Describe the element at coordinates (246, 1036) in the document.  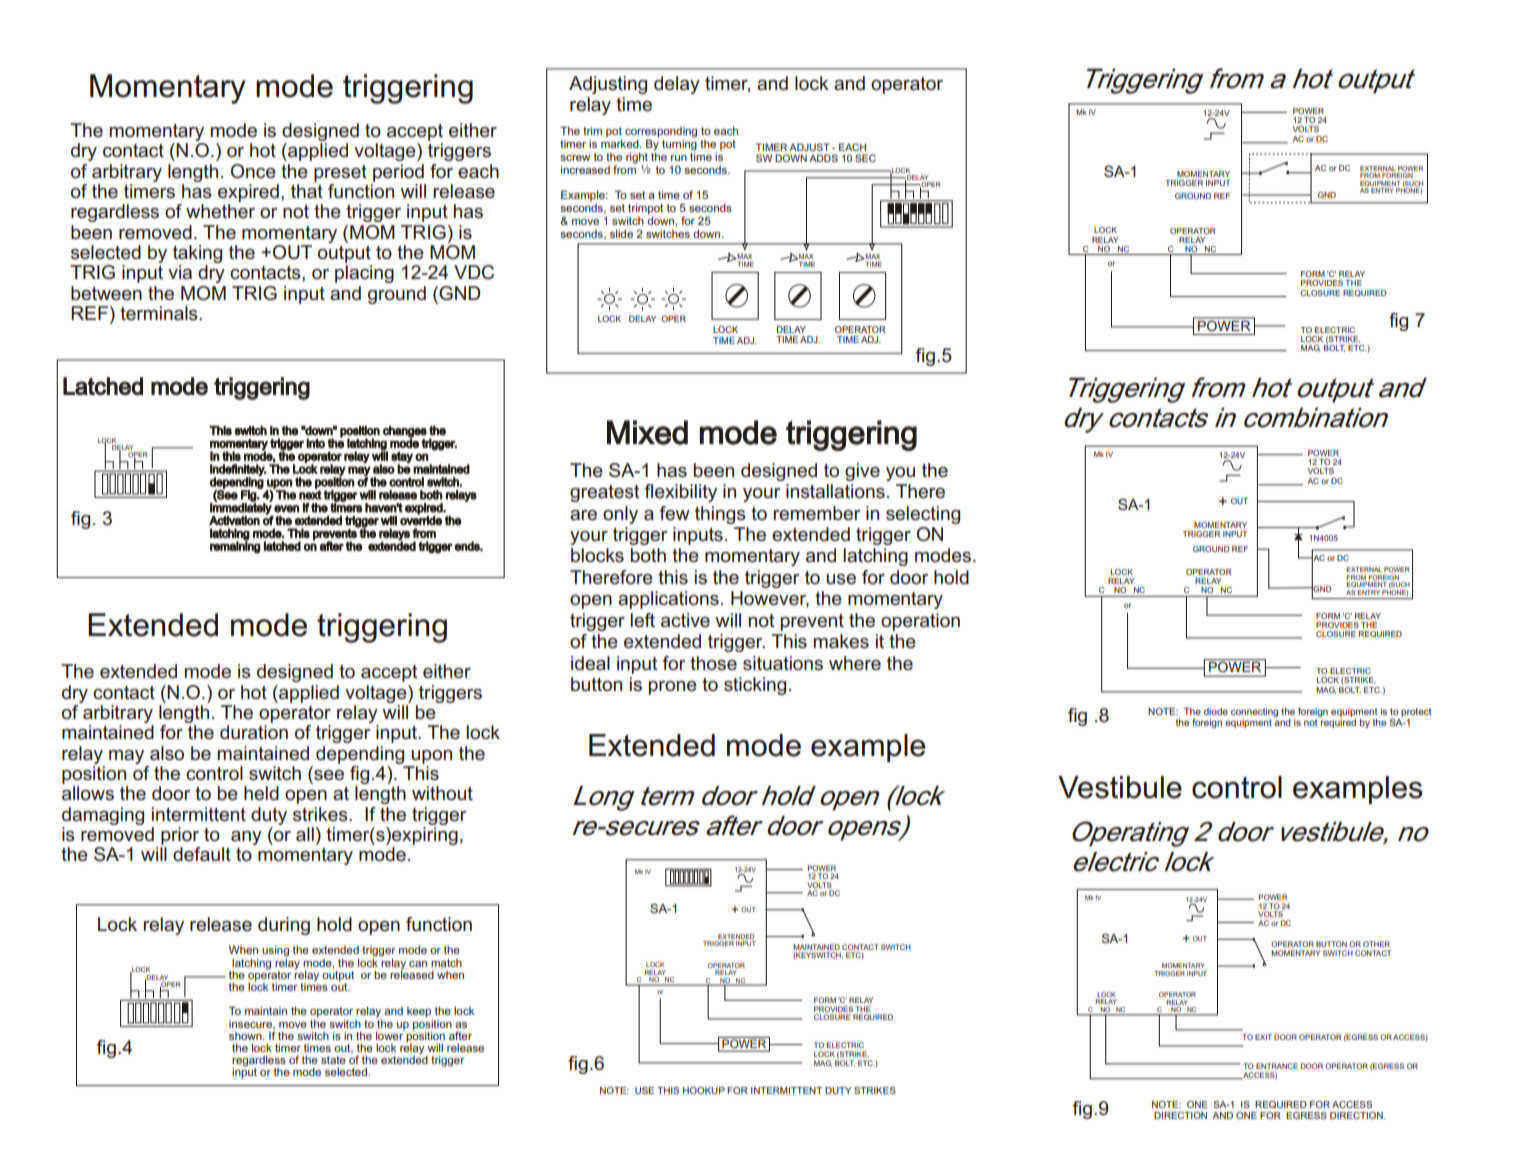
I see `shown` at that location.
